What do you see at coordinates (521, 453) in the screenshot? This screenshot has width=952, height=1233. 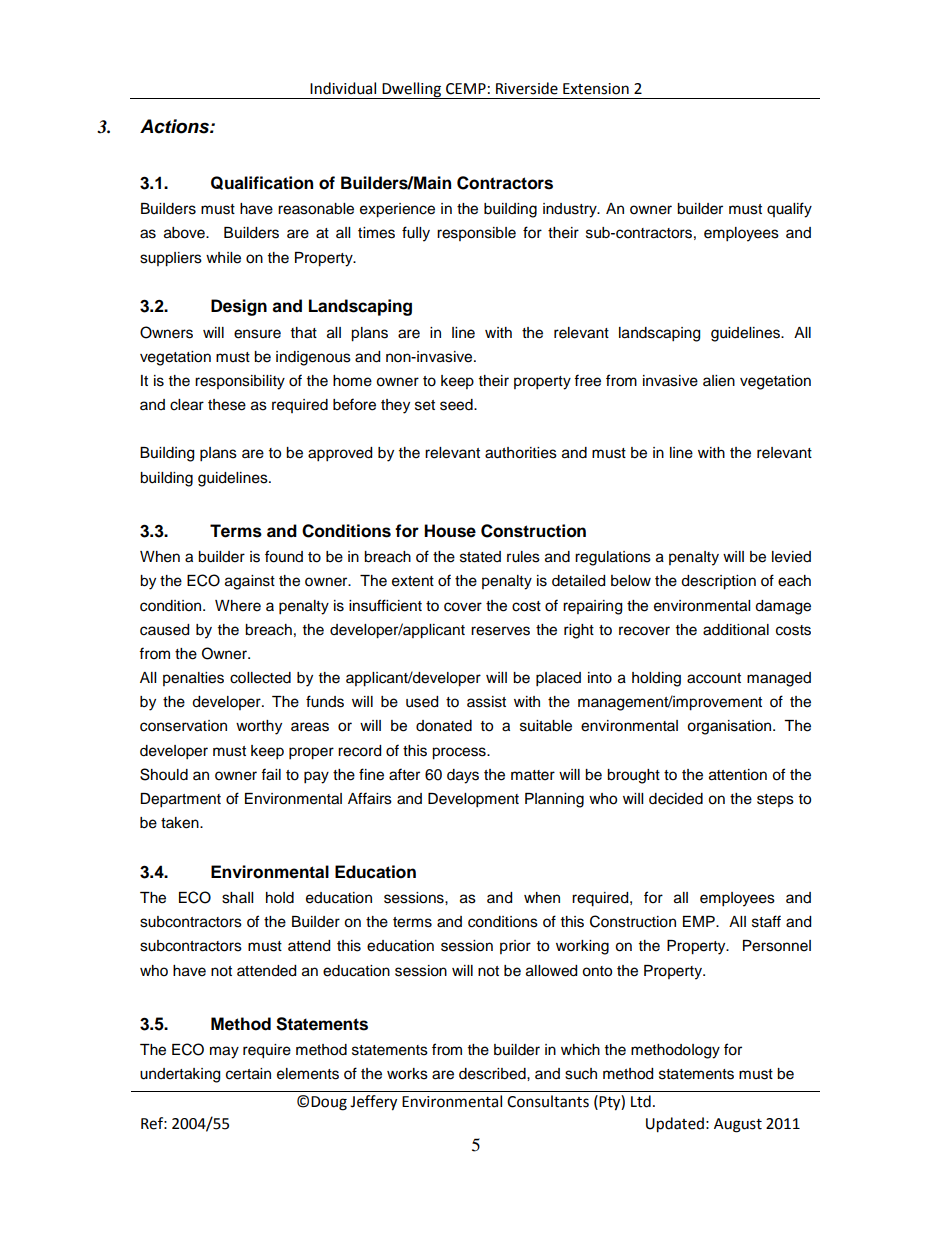 I see `authorities` at bounding box center [521, 453].
